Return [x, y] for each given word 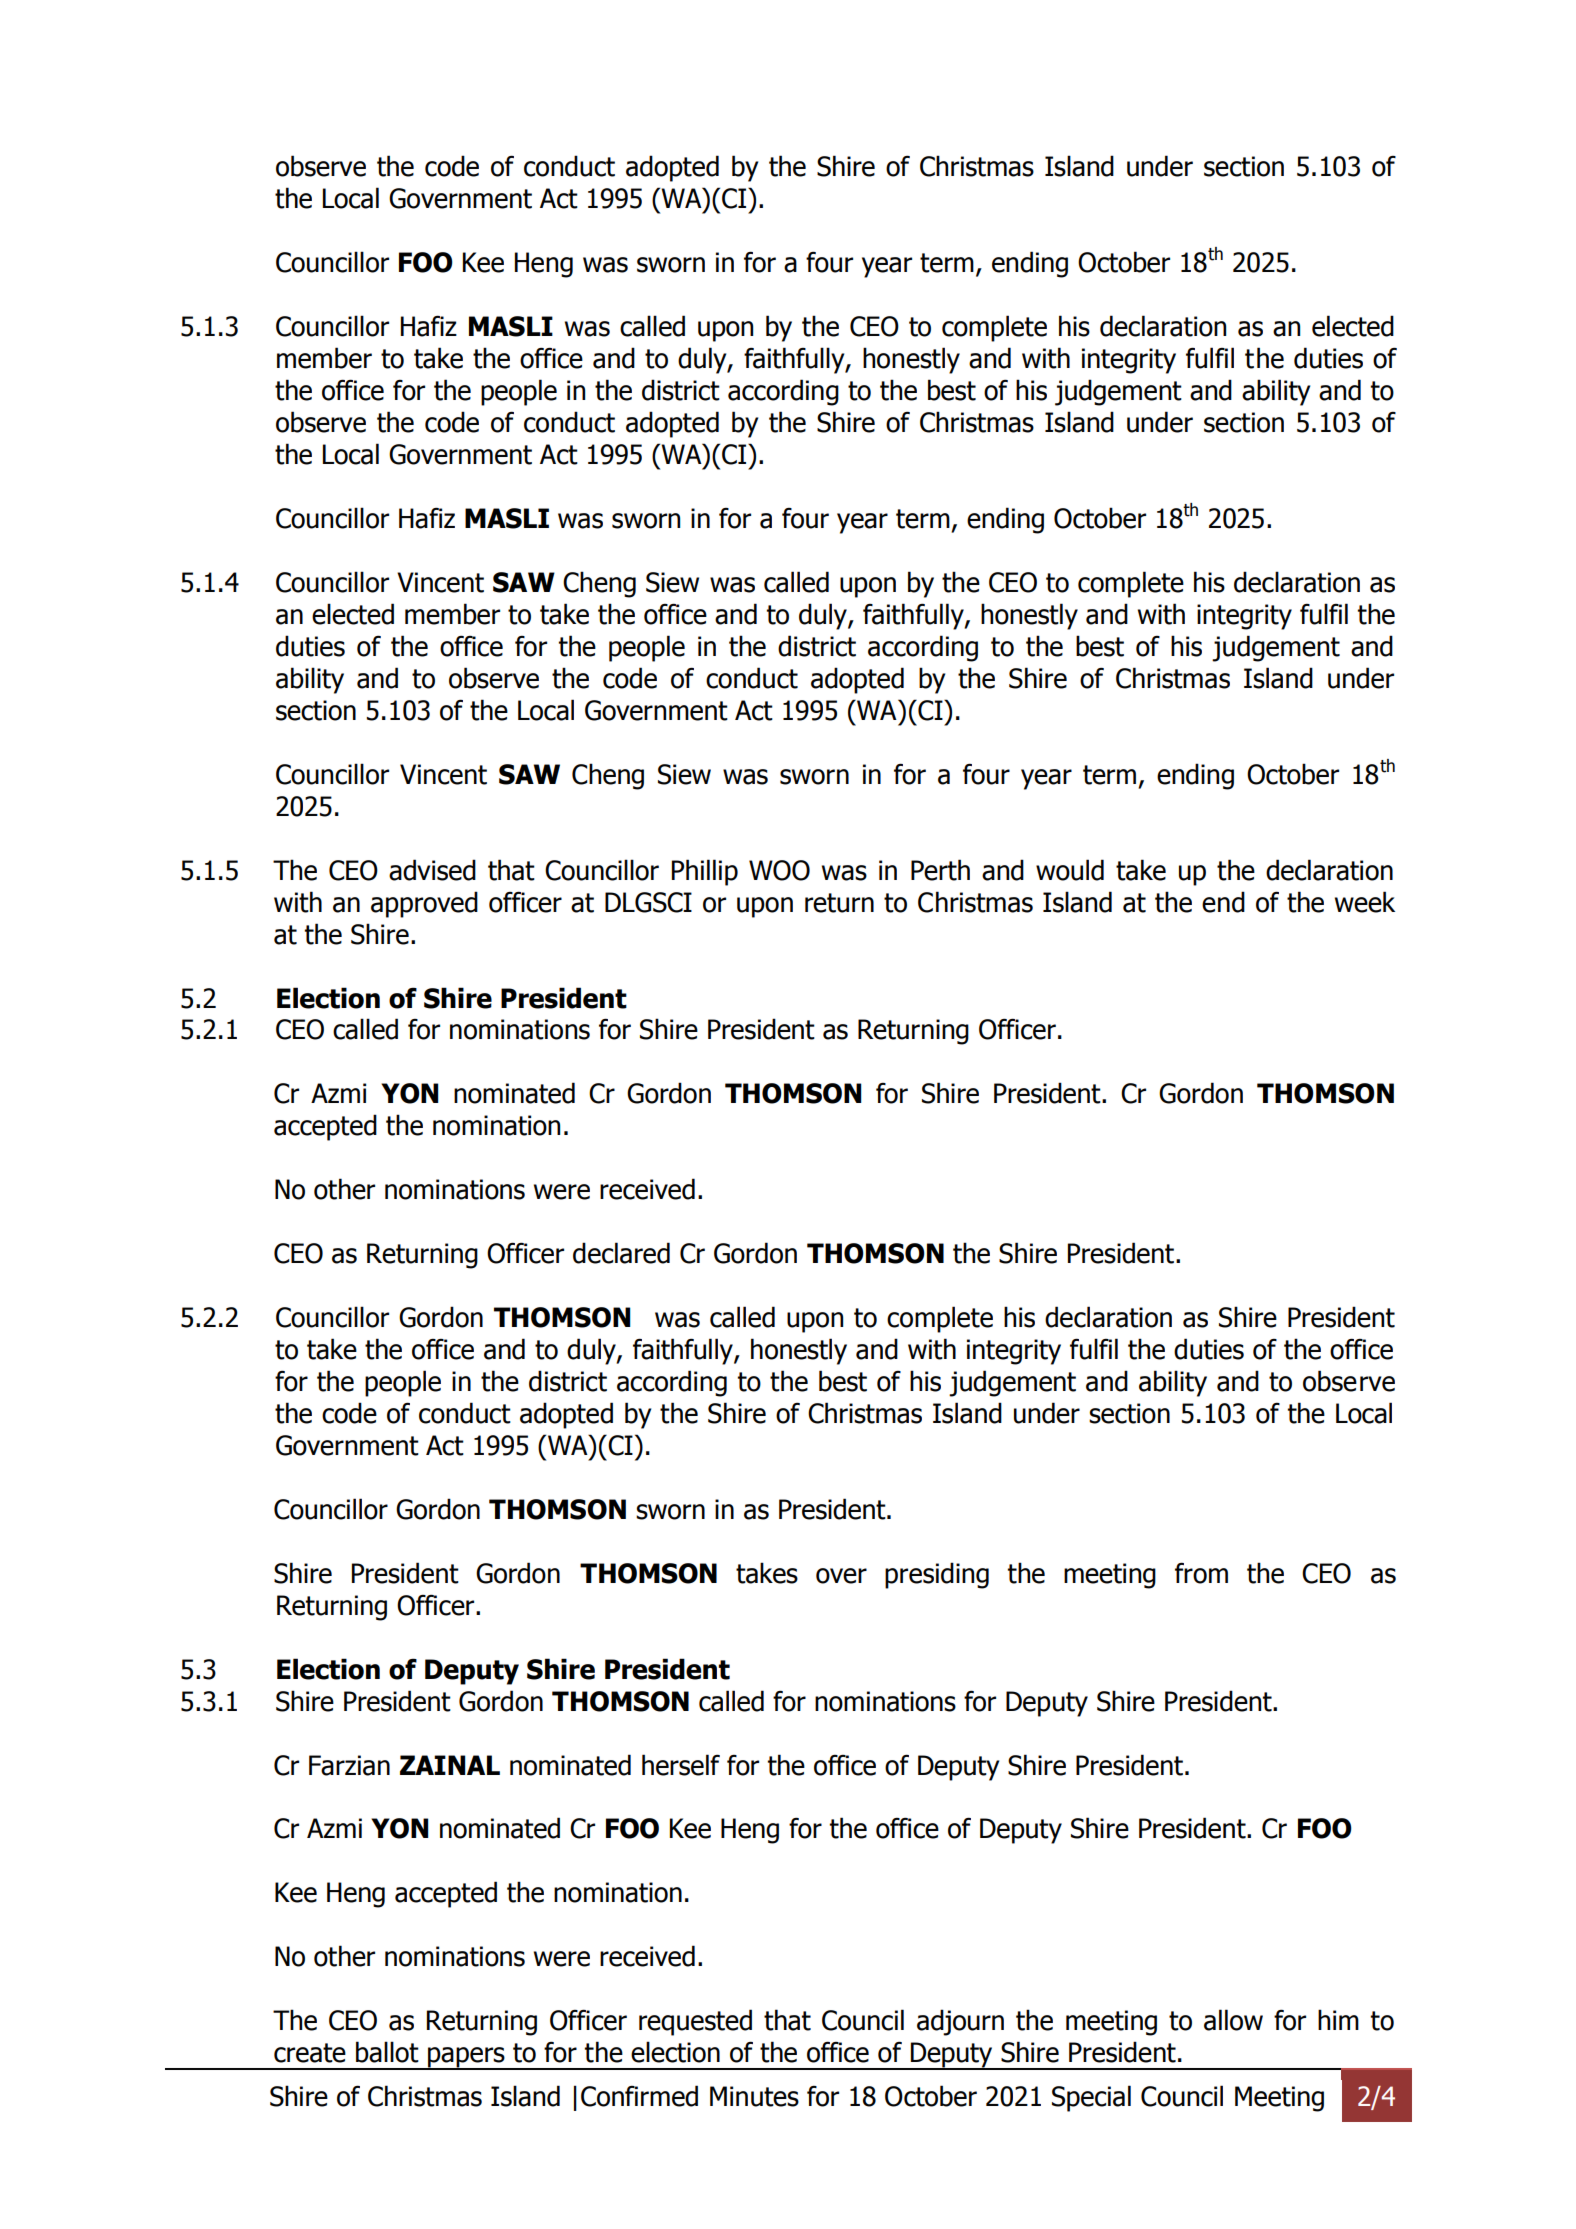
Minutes [754, 2096]
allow [1233, 2020]
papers [466, 2058]
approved [424, 904]
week [1365, 902]
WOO [779, 870]
